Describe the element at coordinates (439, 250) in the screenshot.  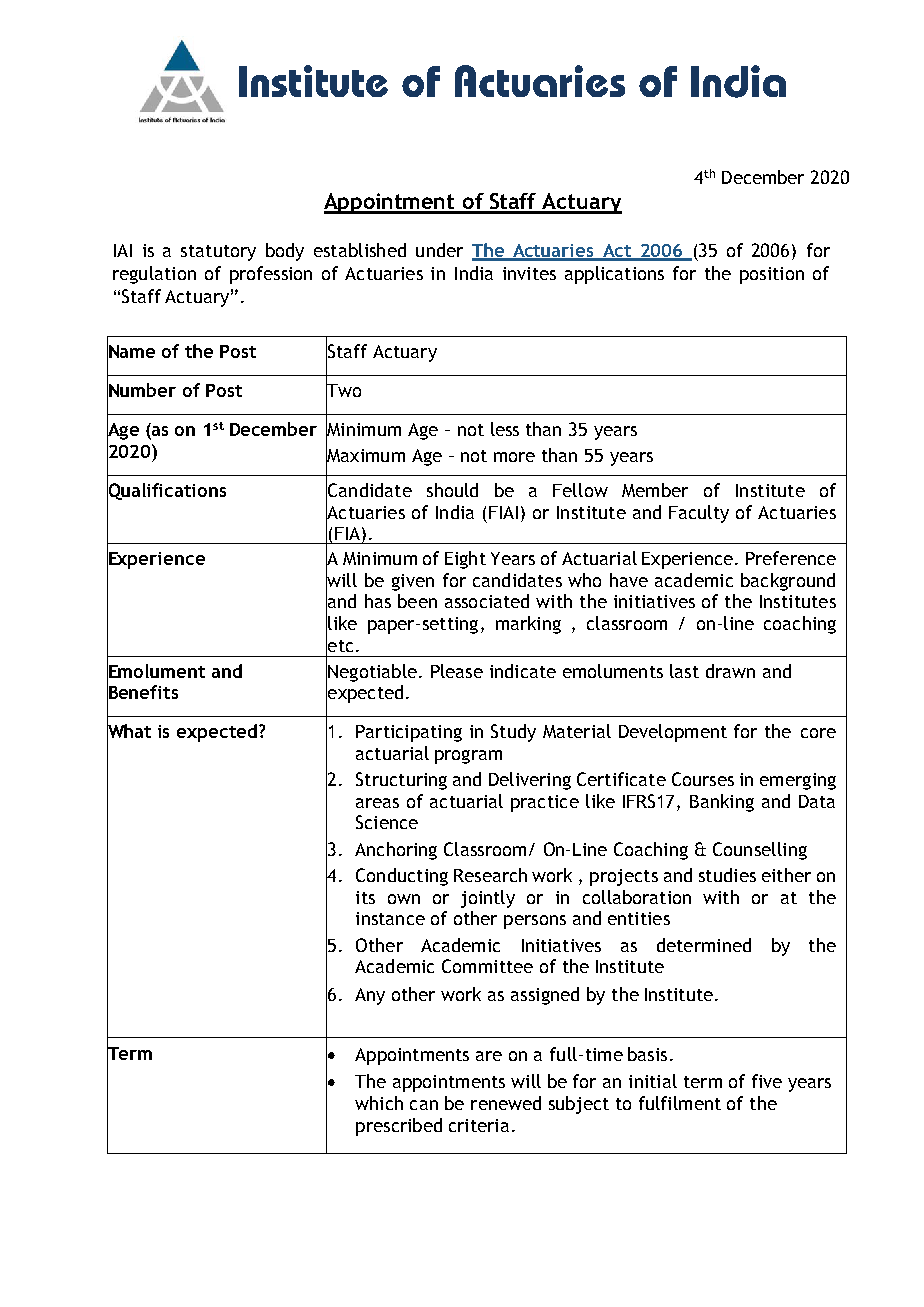
I see `under` at that location.
